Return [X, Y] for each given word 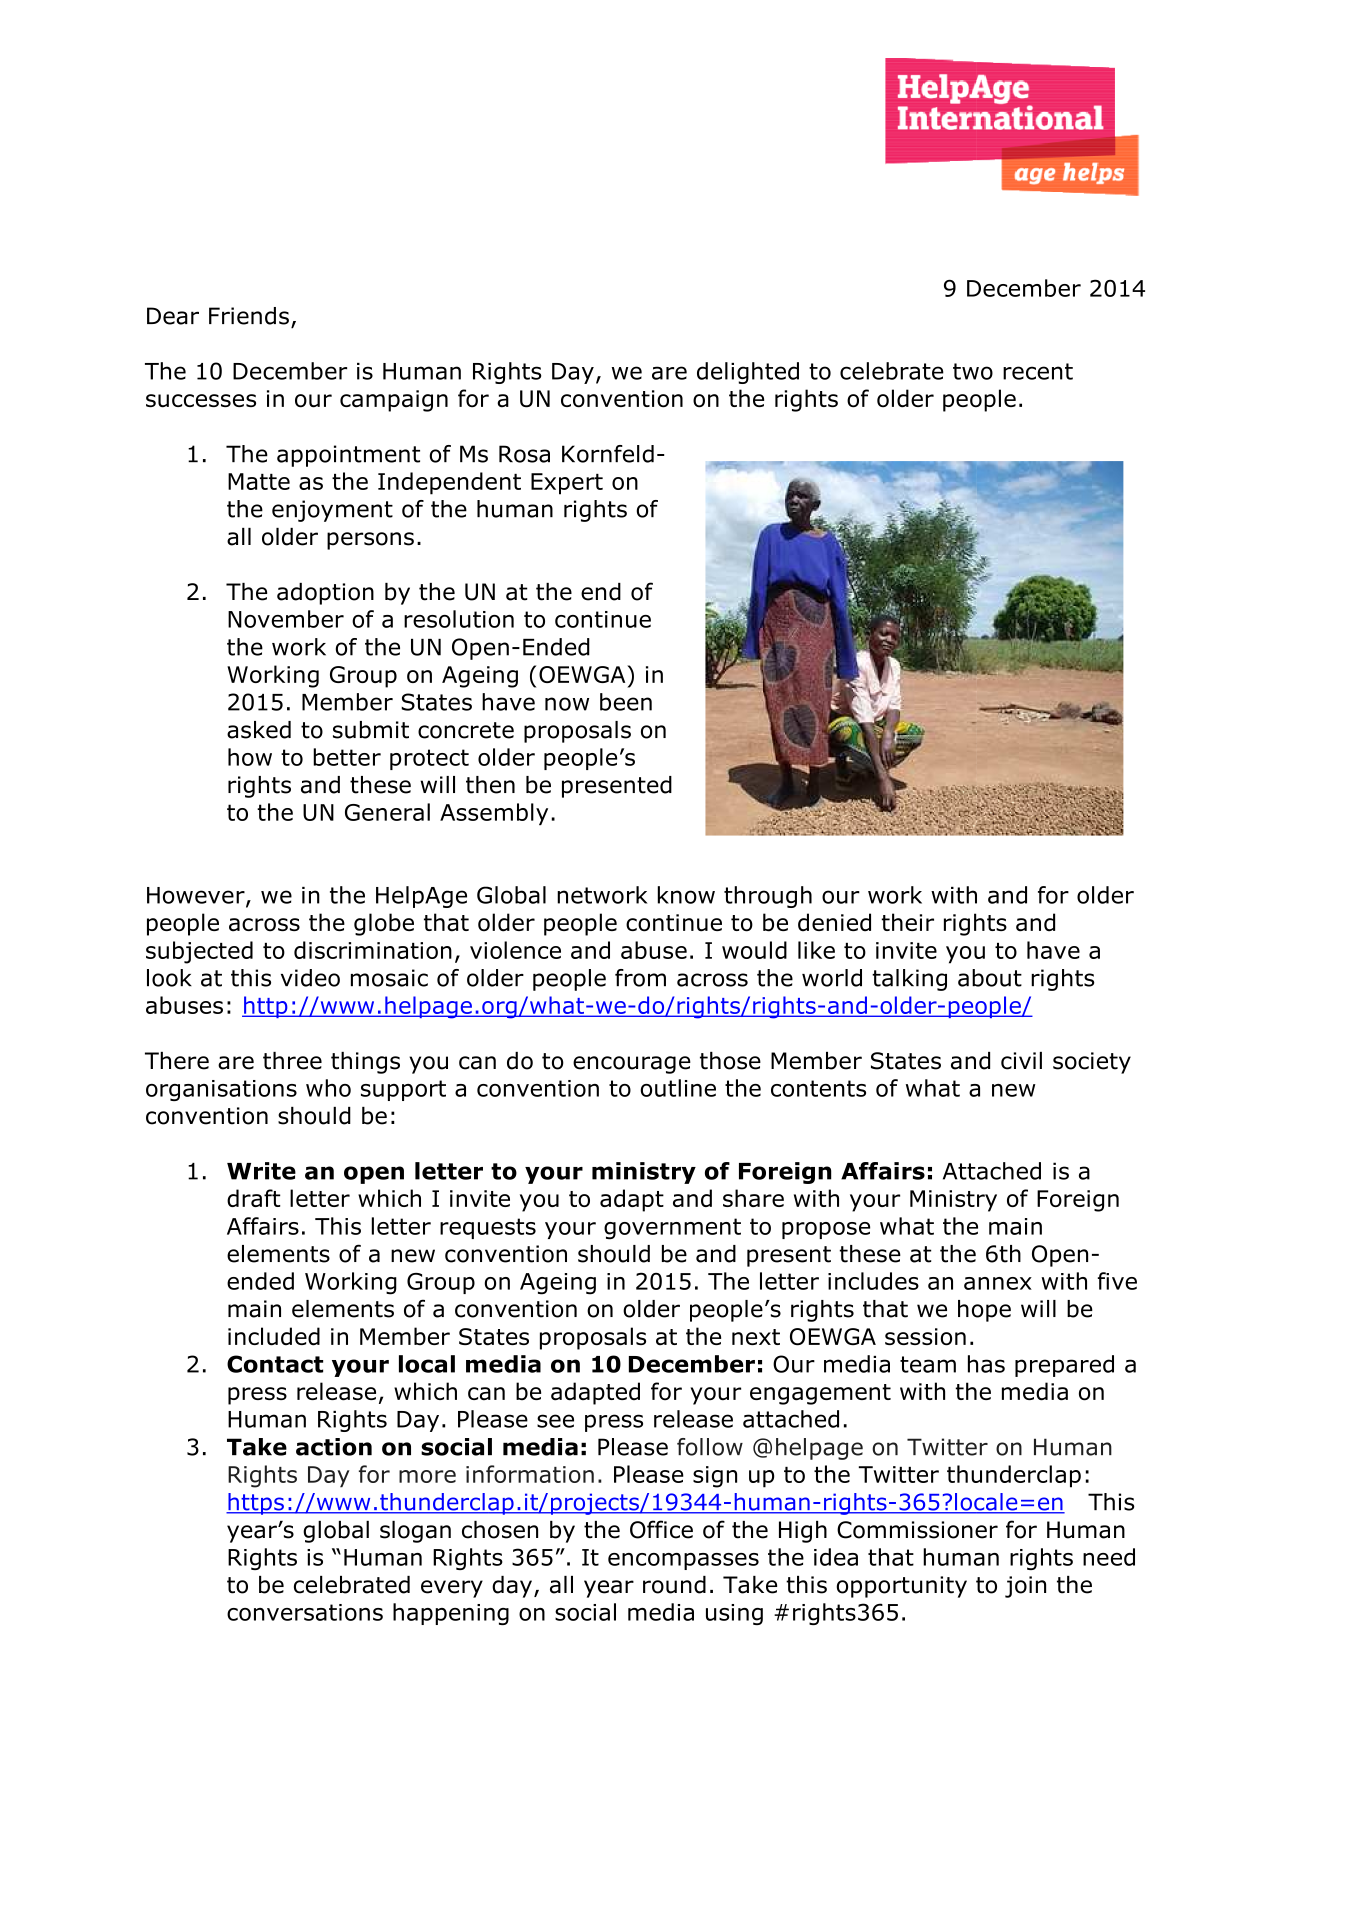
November [286, 619]
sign [715, 1477]
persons [370, 541]
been [626, 702]
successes [201, 401]
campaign [394, 401]
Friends [249, 316]
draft [253, 1198]
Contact [275, 1364]
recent [1038, 371]
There [177, 1061]
